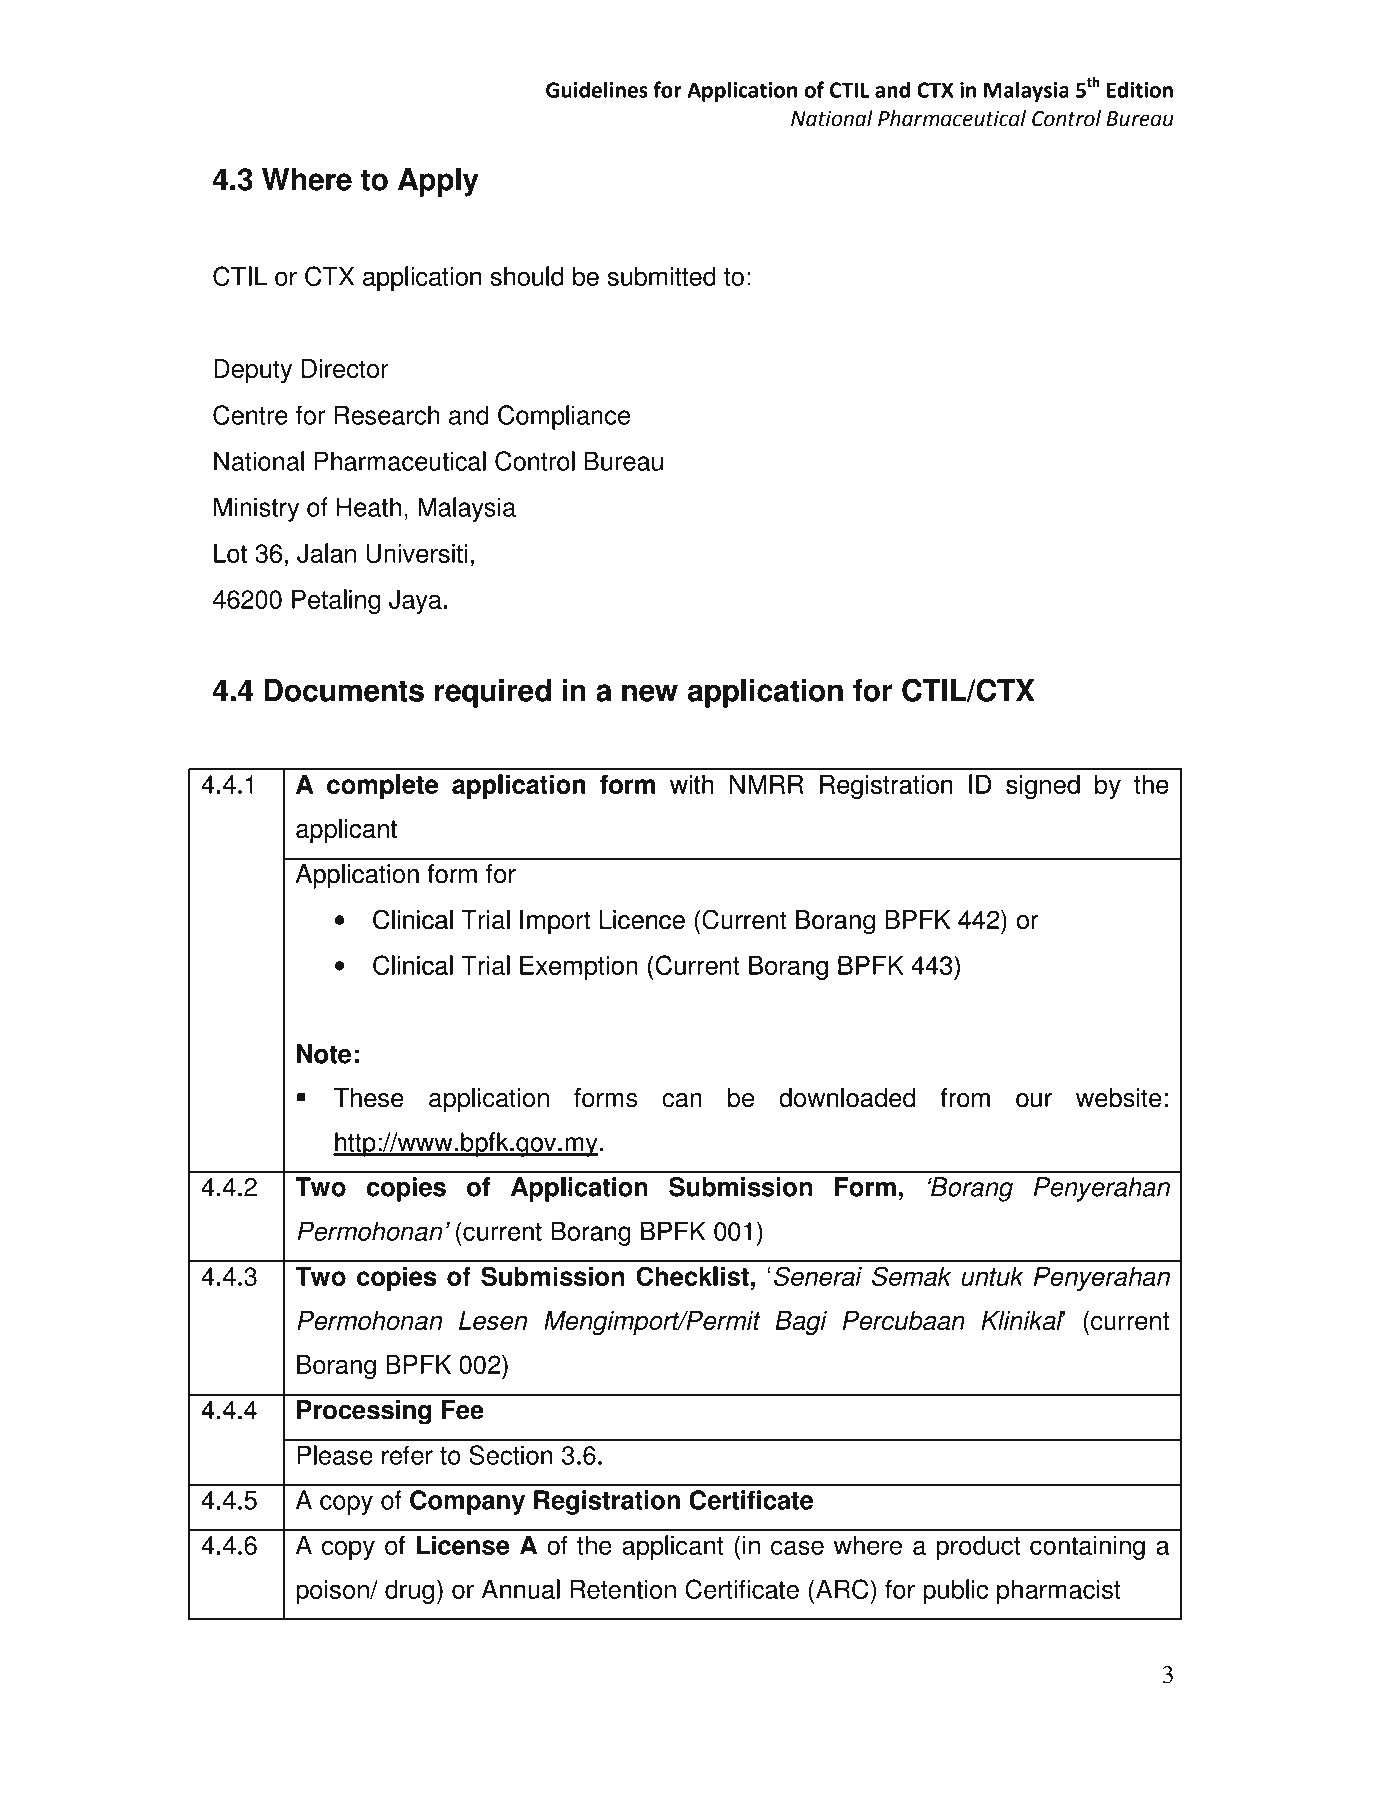 The height and width of the document is (1796, 1388). Describe the element at coordinates (978, 1547) in the document. I see `product` at that location.
